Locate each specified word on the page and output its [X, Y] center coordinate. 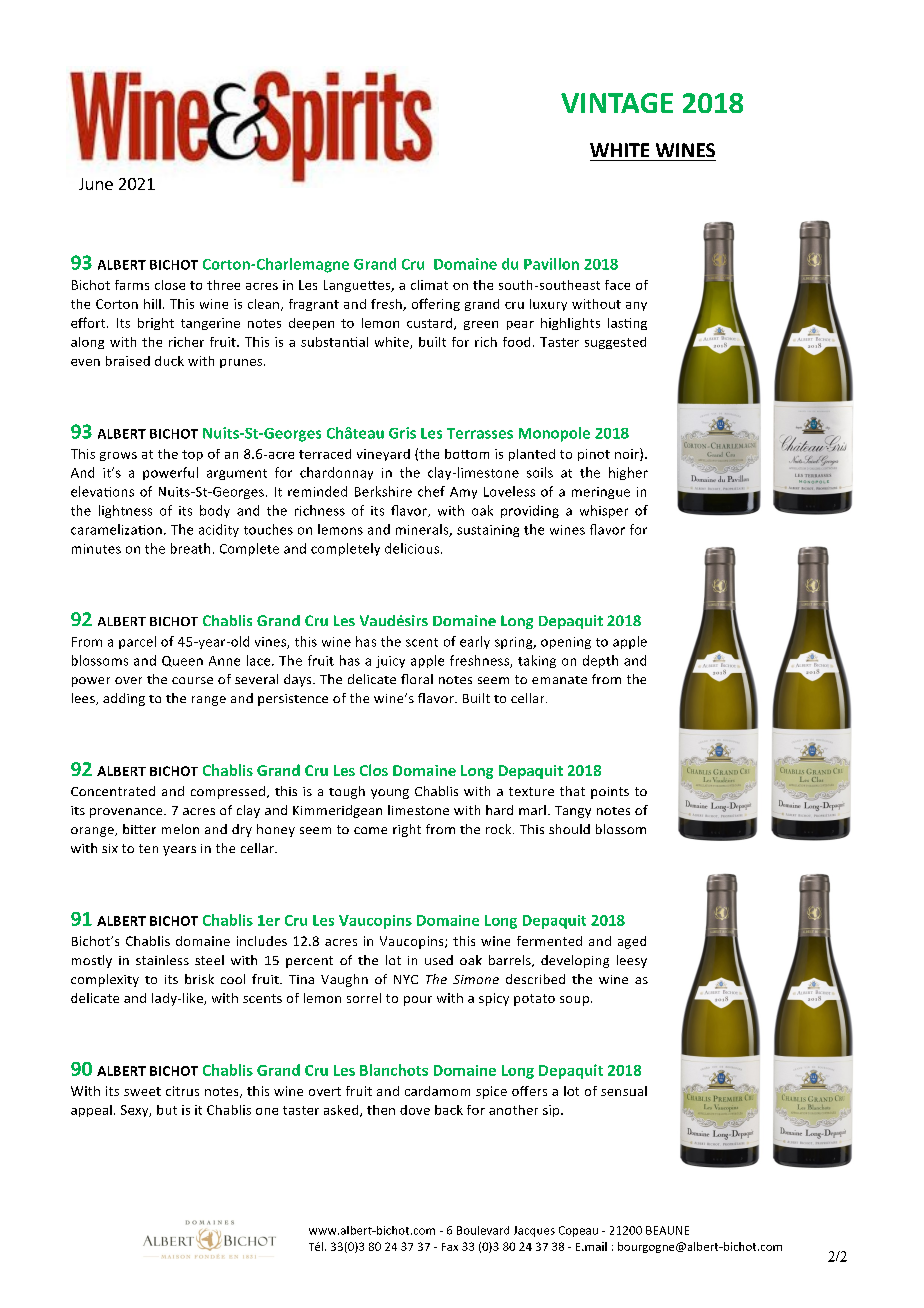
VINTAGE [617, 103]
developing [575, 961]
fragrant [314, 305]
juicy [390, 662]
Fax [450, 1247]
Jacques [534, 1231]
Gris [402, 433]
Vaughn [344, 980]
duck [169, 361]
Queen [182, 661]
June [96, 184]
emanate [559, 680]
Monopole [554, 434]
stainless [162, 960]
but [167, 1110]
